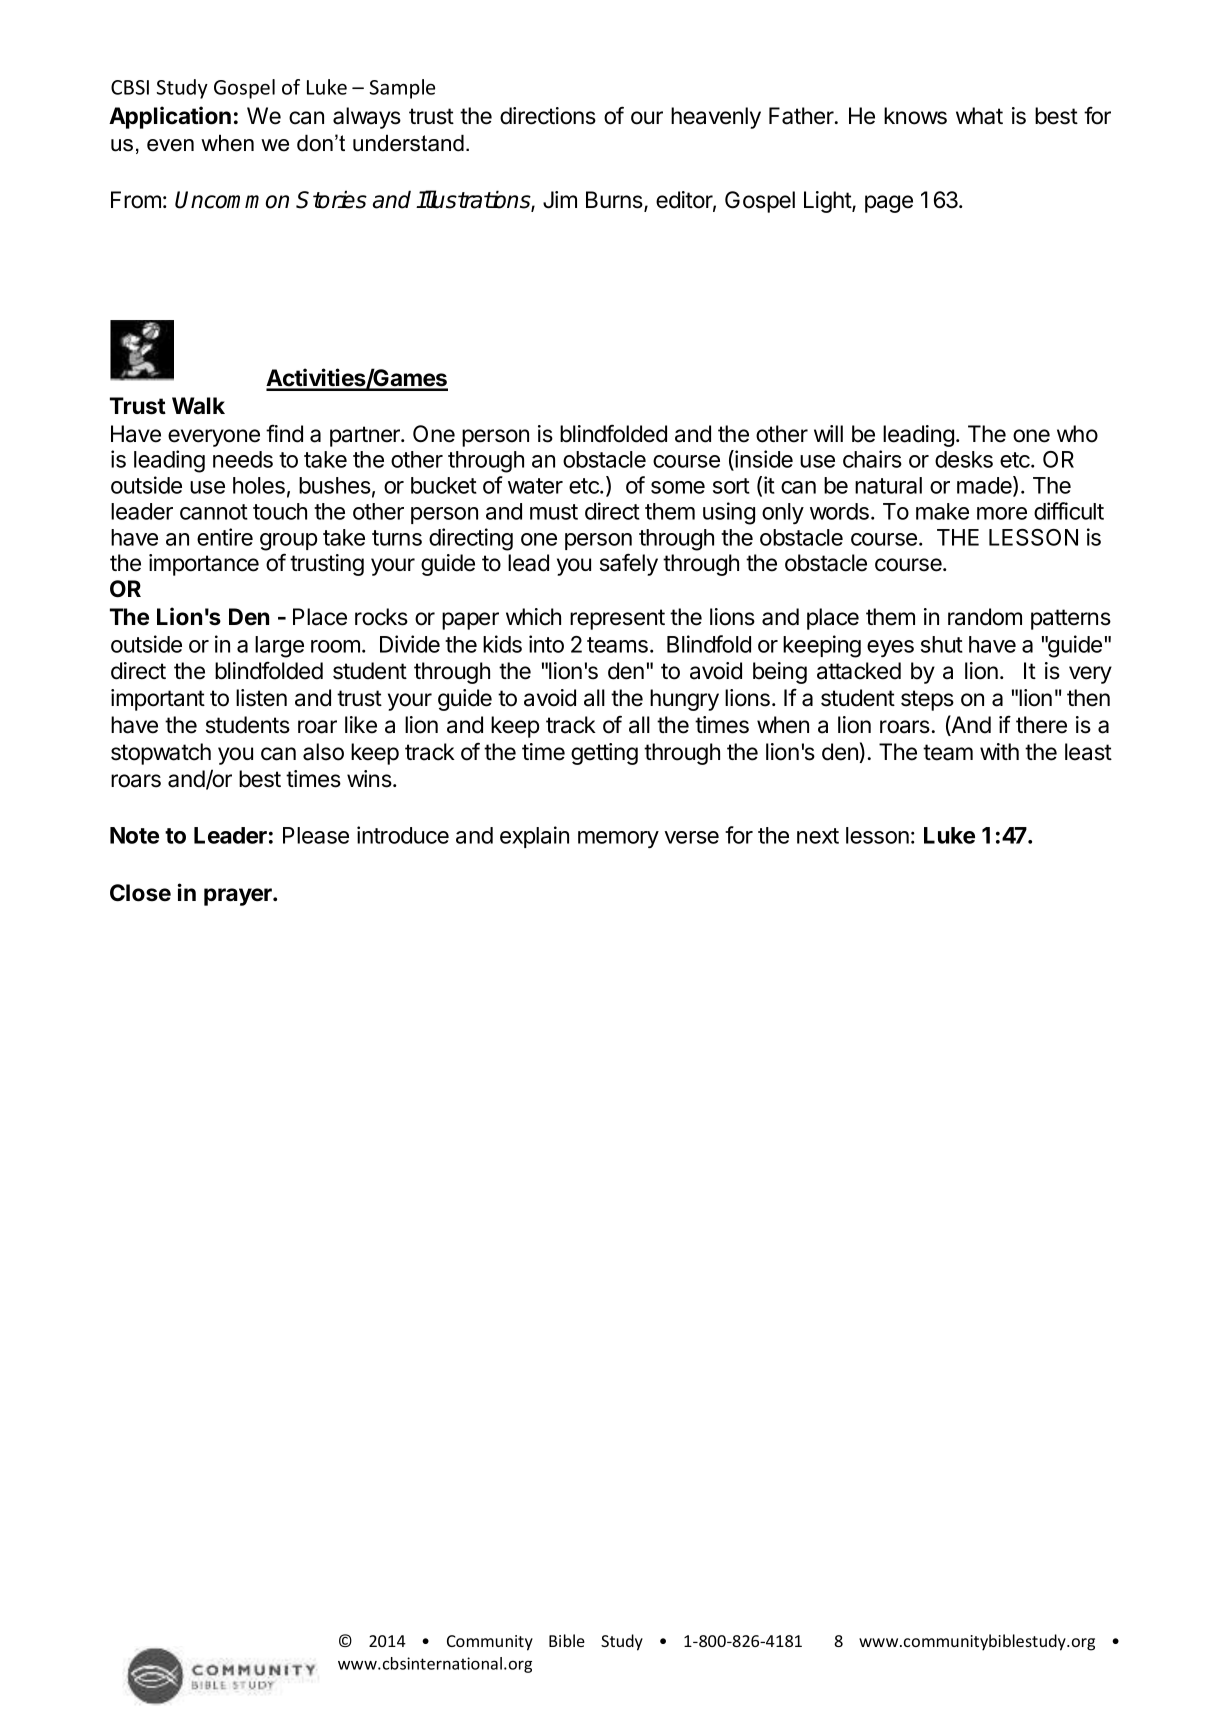 The width and height of the document is (1220, 1726). I want to click on will, so click(828, 433).
